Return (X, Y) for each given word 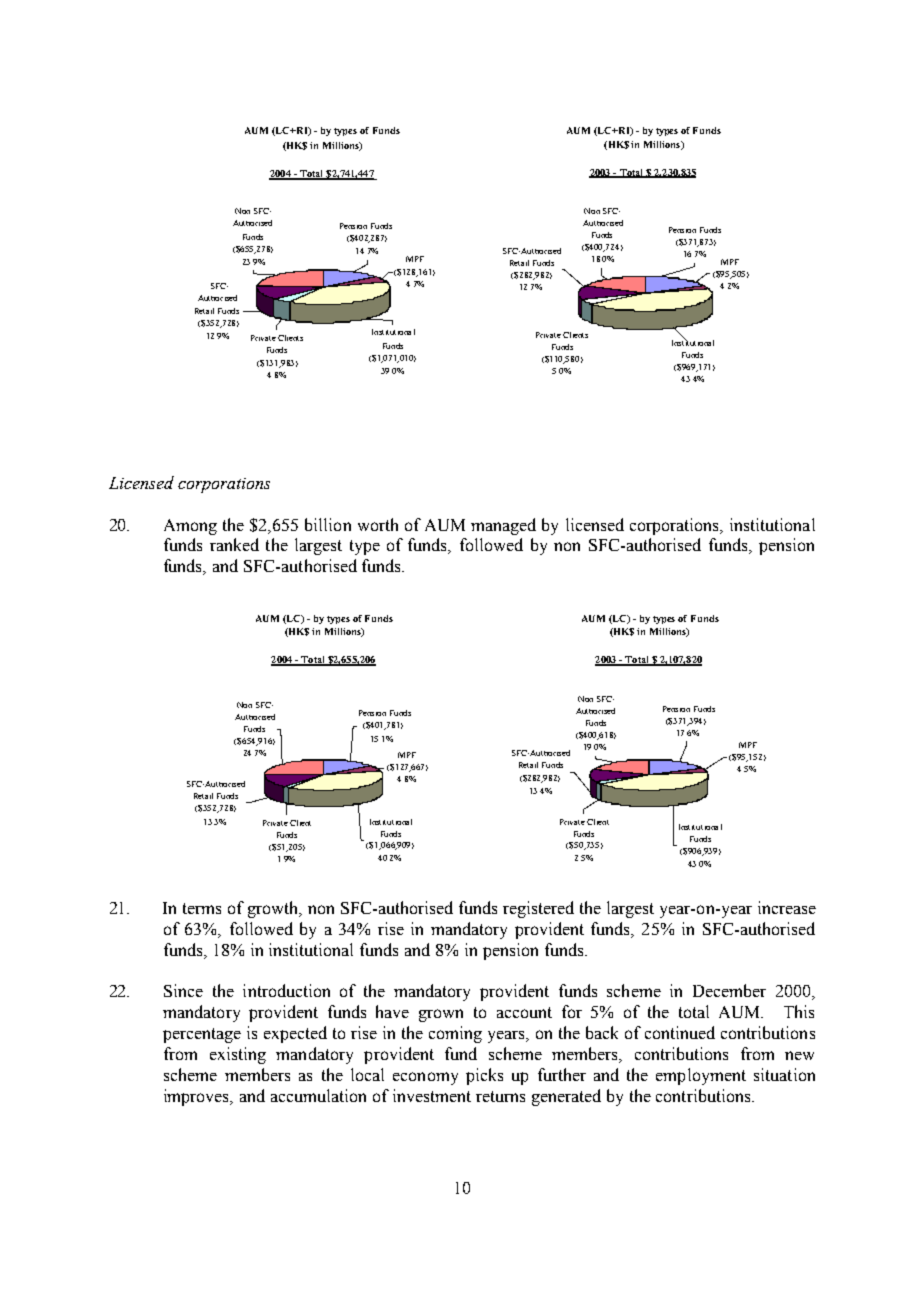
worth (378, 524)
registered (538, 909)
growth (274, 909)
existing (238, 1055)
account (524, 1012)
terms (202, 908)
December (729, 990)
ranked (234, 544)
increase (787, 907)
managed (503, 526)
